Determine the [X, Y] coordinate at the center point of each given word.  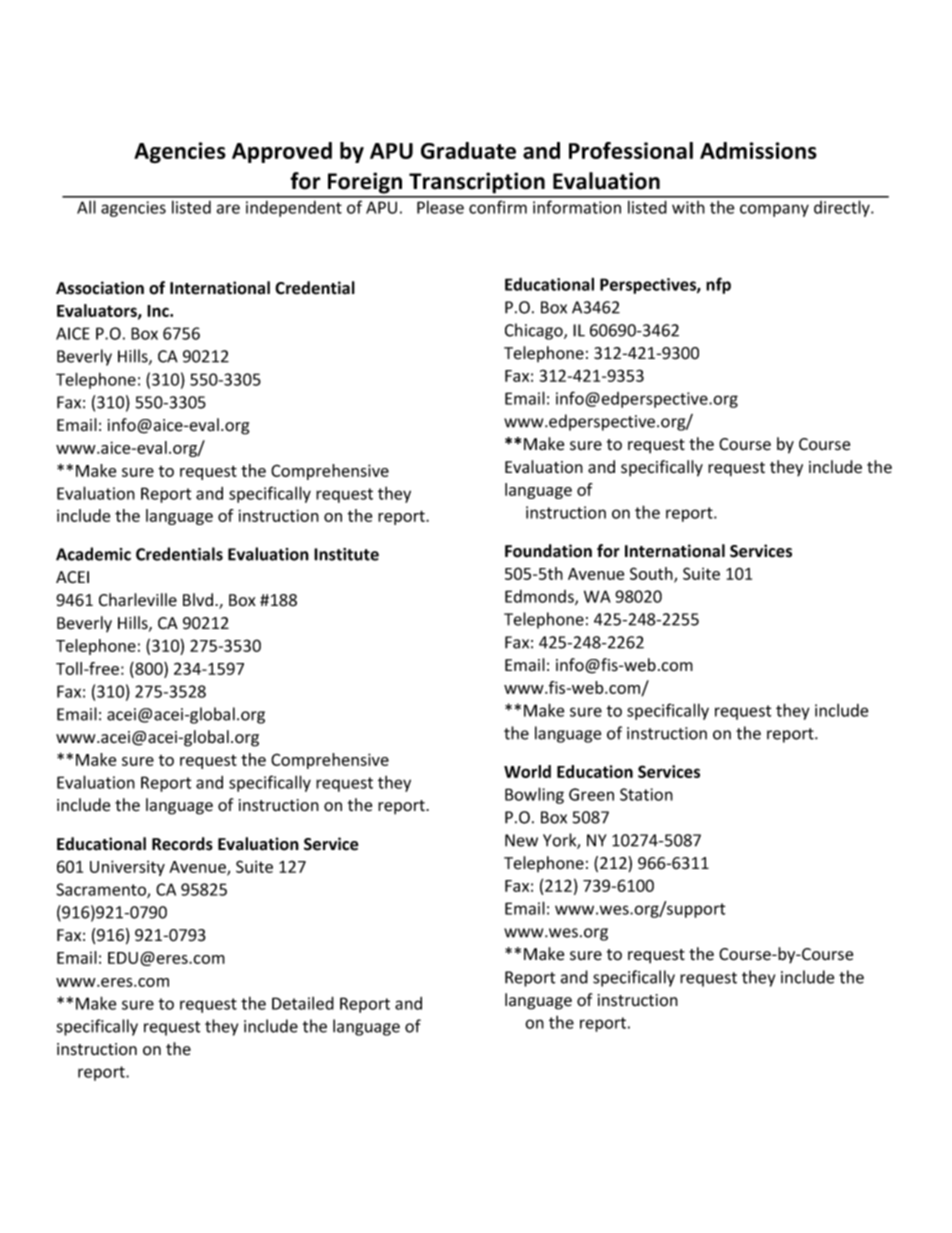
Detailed [303, 1003]
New [521, 840]
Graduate [468, 150]
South [652, 575]
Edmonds [540, 597]
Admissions [758, 150]
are [228, 209]
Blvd [198, 600]
